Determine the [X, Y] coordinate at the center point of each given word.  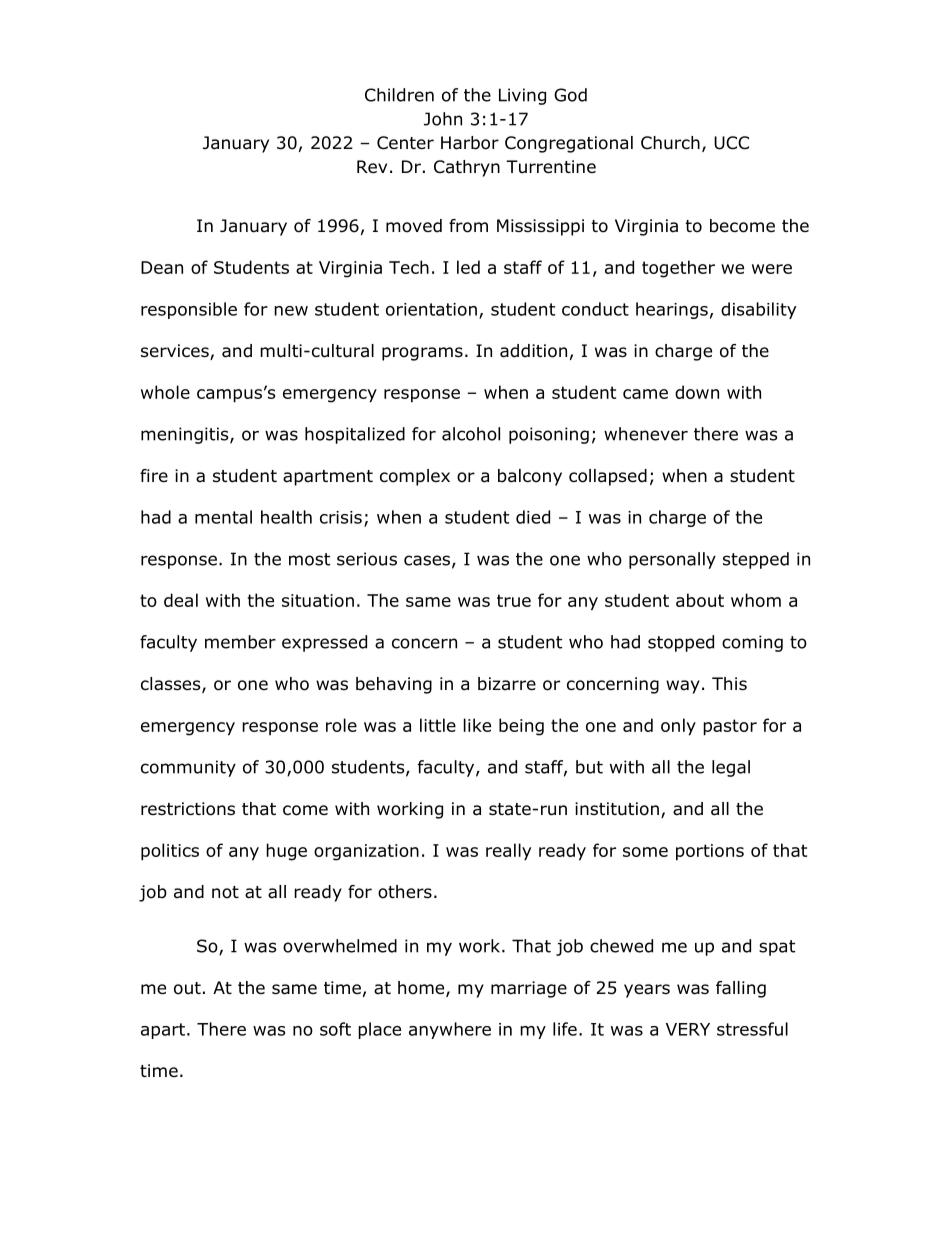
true [514, 600]
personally [672, 560]
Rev [372, 166]
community [188, 768]
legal [731, 768]
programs [422, 354]
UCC [731, 143]
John [443, 119]
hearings [672, 310]
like [477, 725]
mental [223, 517]
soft [335, 1029]
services [176, 352]
